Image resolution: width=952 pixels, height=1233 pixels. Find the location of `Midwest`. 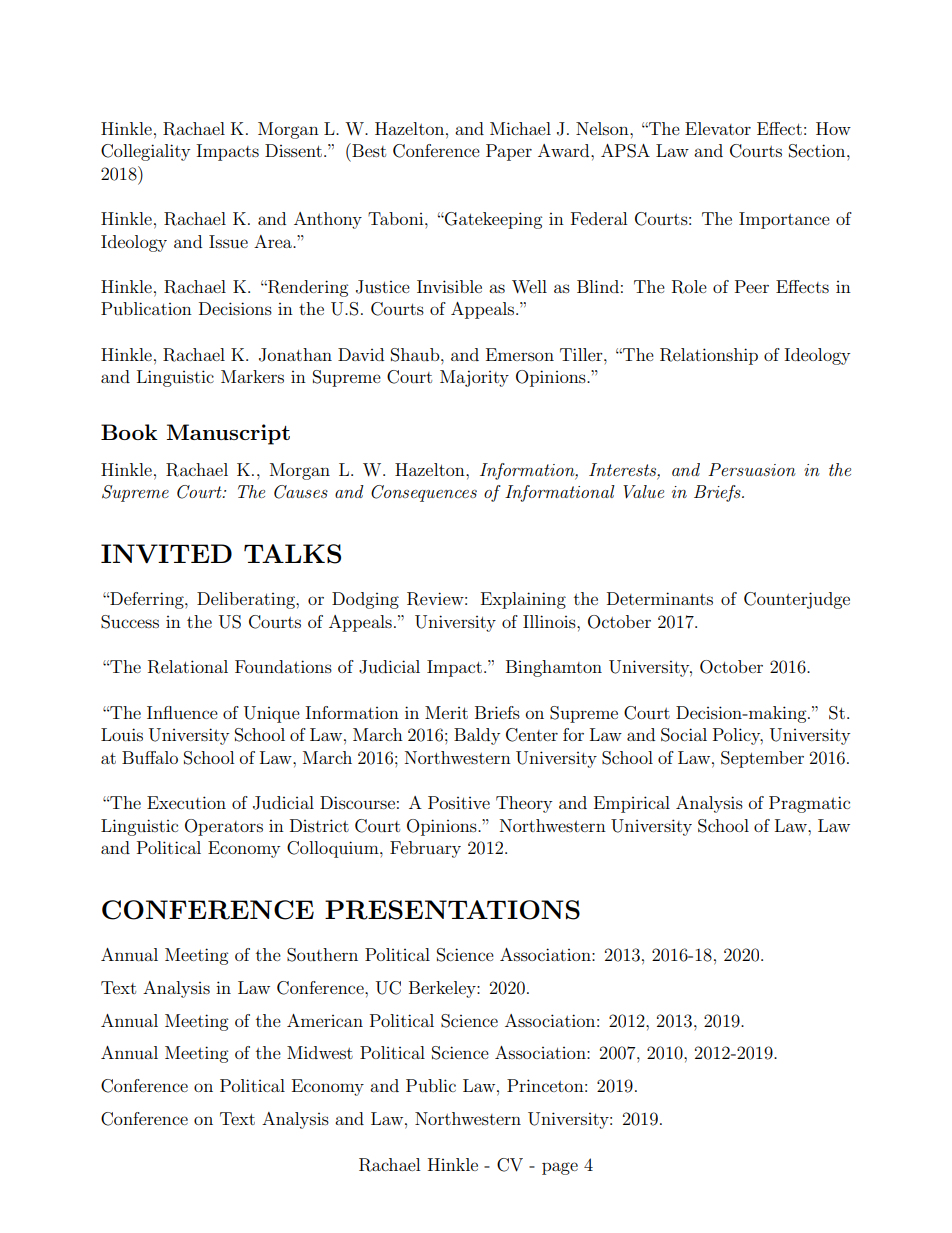

Midwest is located at coordinates (320, 1052).
